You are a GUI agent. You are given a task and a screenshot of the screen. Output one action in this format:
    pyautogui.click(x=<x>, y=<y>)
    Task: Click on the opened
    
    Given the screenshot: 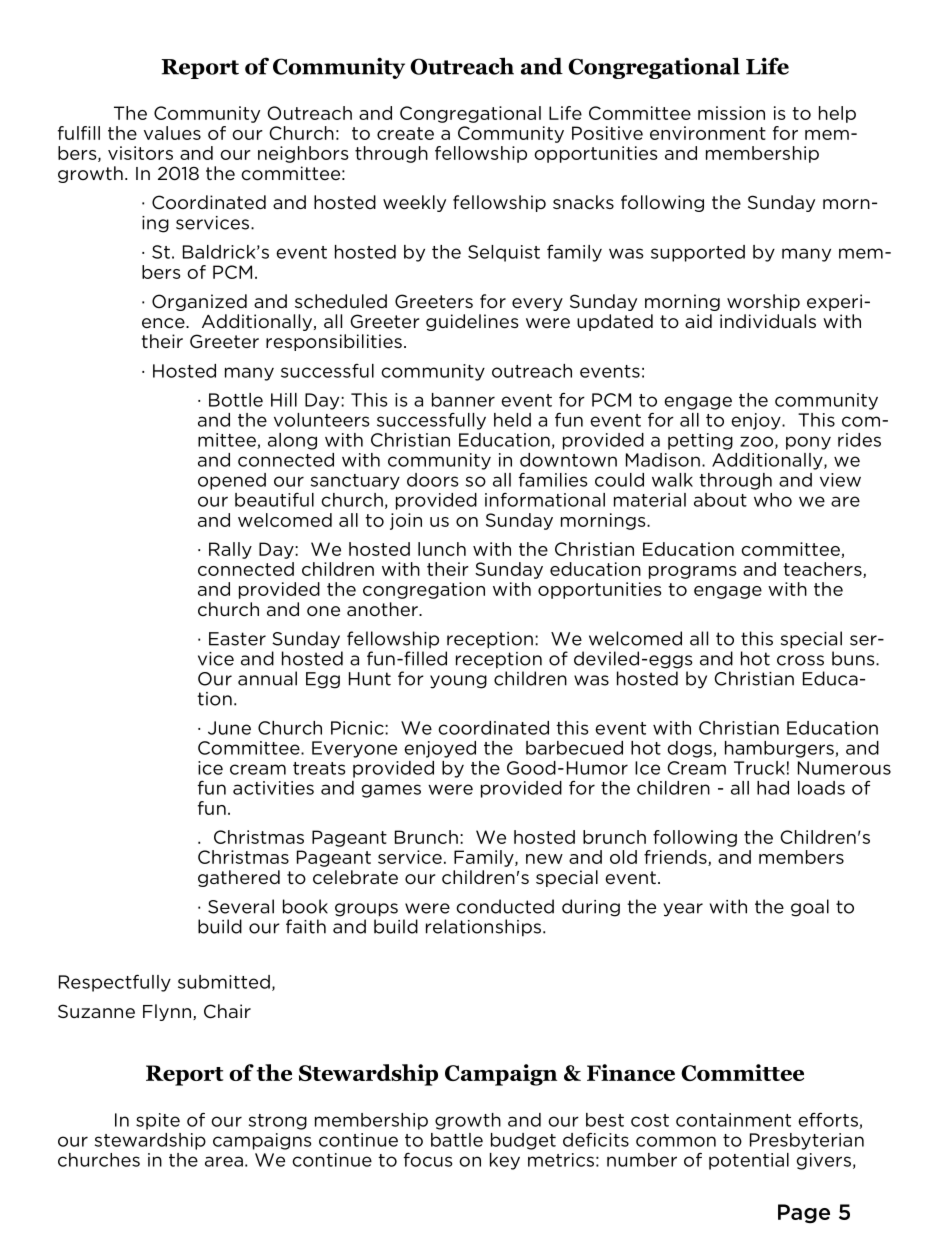 What is the action you would take?
    pyautogui.click(x=232, y=481)
